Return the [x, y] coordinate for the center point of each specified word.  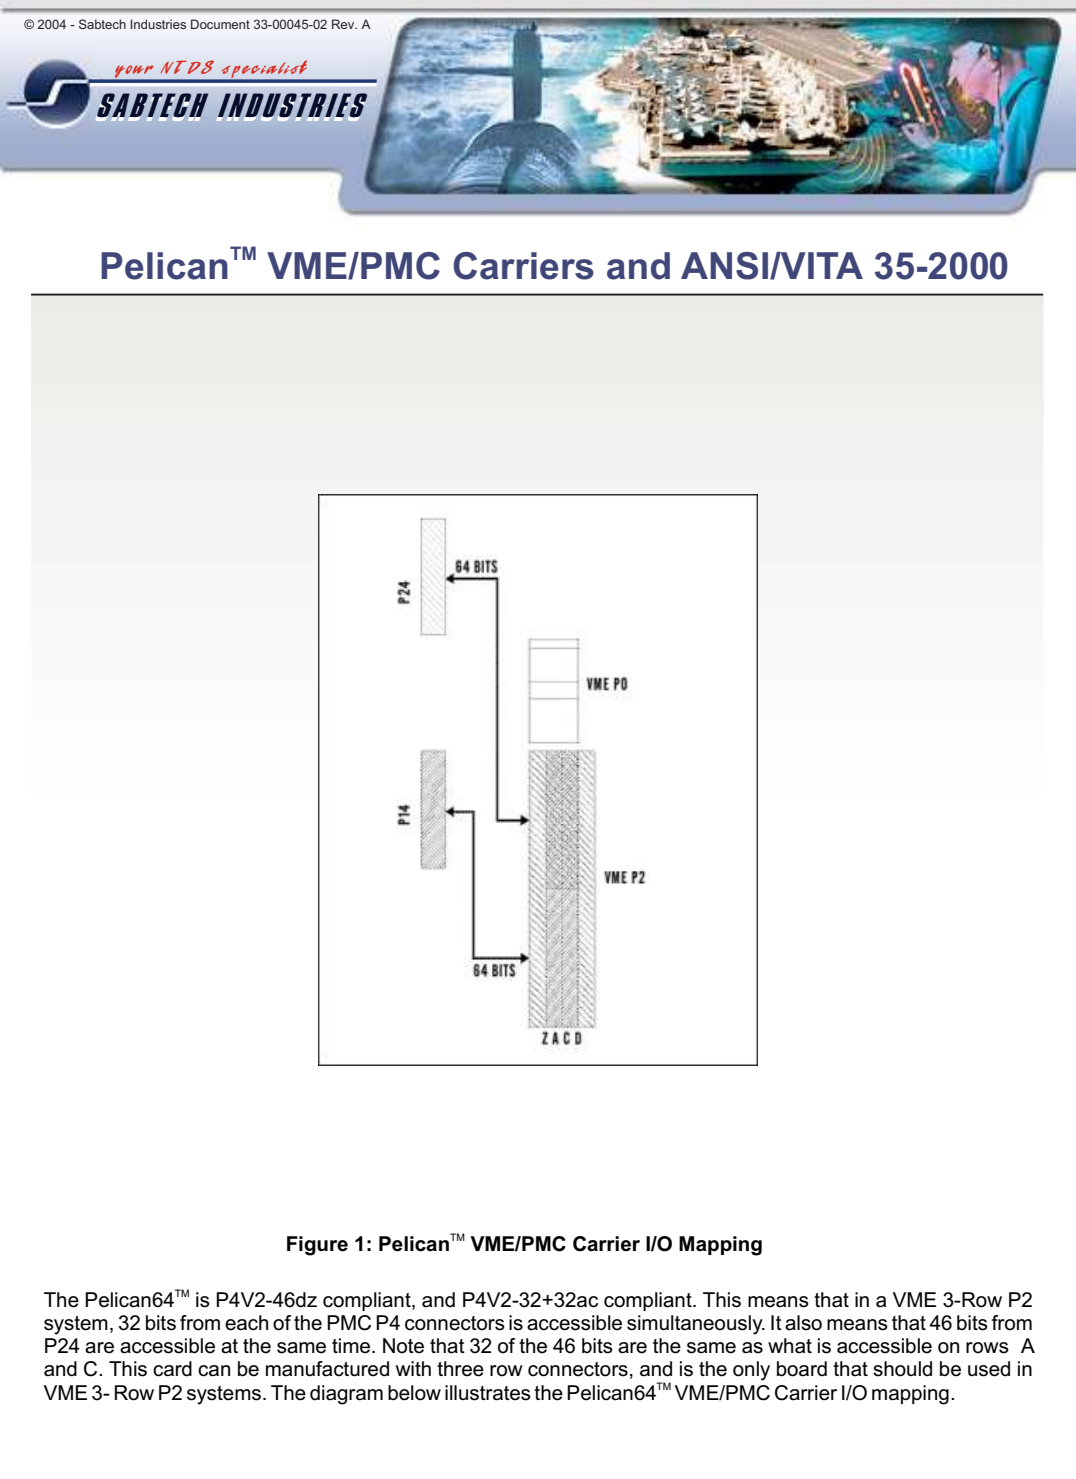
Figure [317, 1246]
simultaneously [696, 1325]
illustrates [488, 1393]
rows [987, 1348]
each [246, 1323]
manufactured [327, 1369]
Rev [344, 24]
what [790, 1346]
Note [403, 1346]
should [902, 1369]
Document [220, 24]
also [803, 1323]
